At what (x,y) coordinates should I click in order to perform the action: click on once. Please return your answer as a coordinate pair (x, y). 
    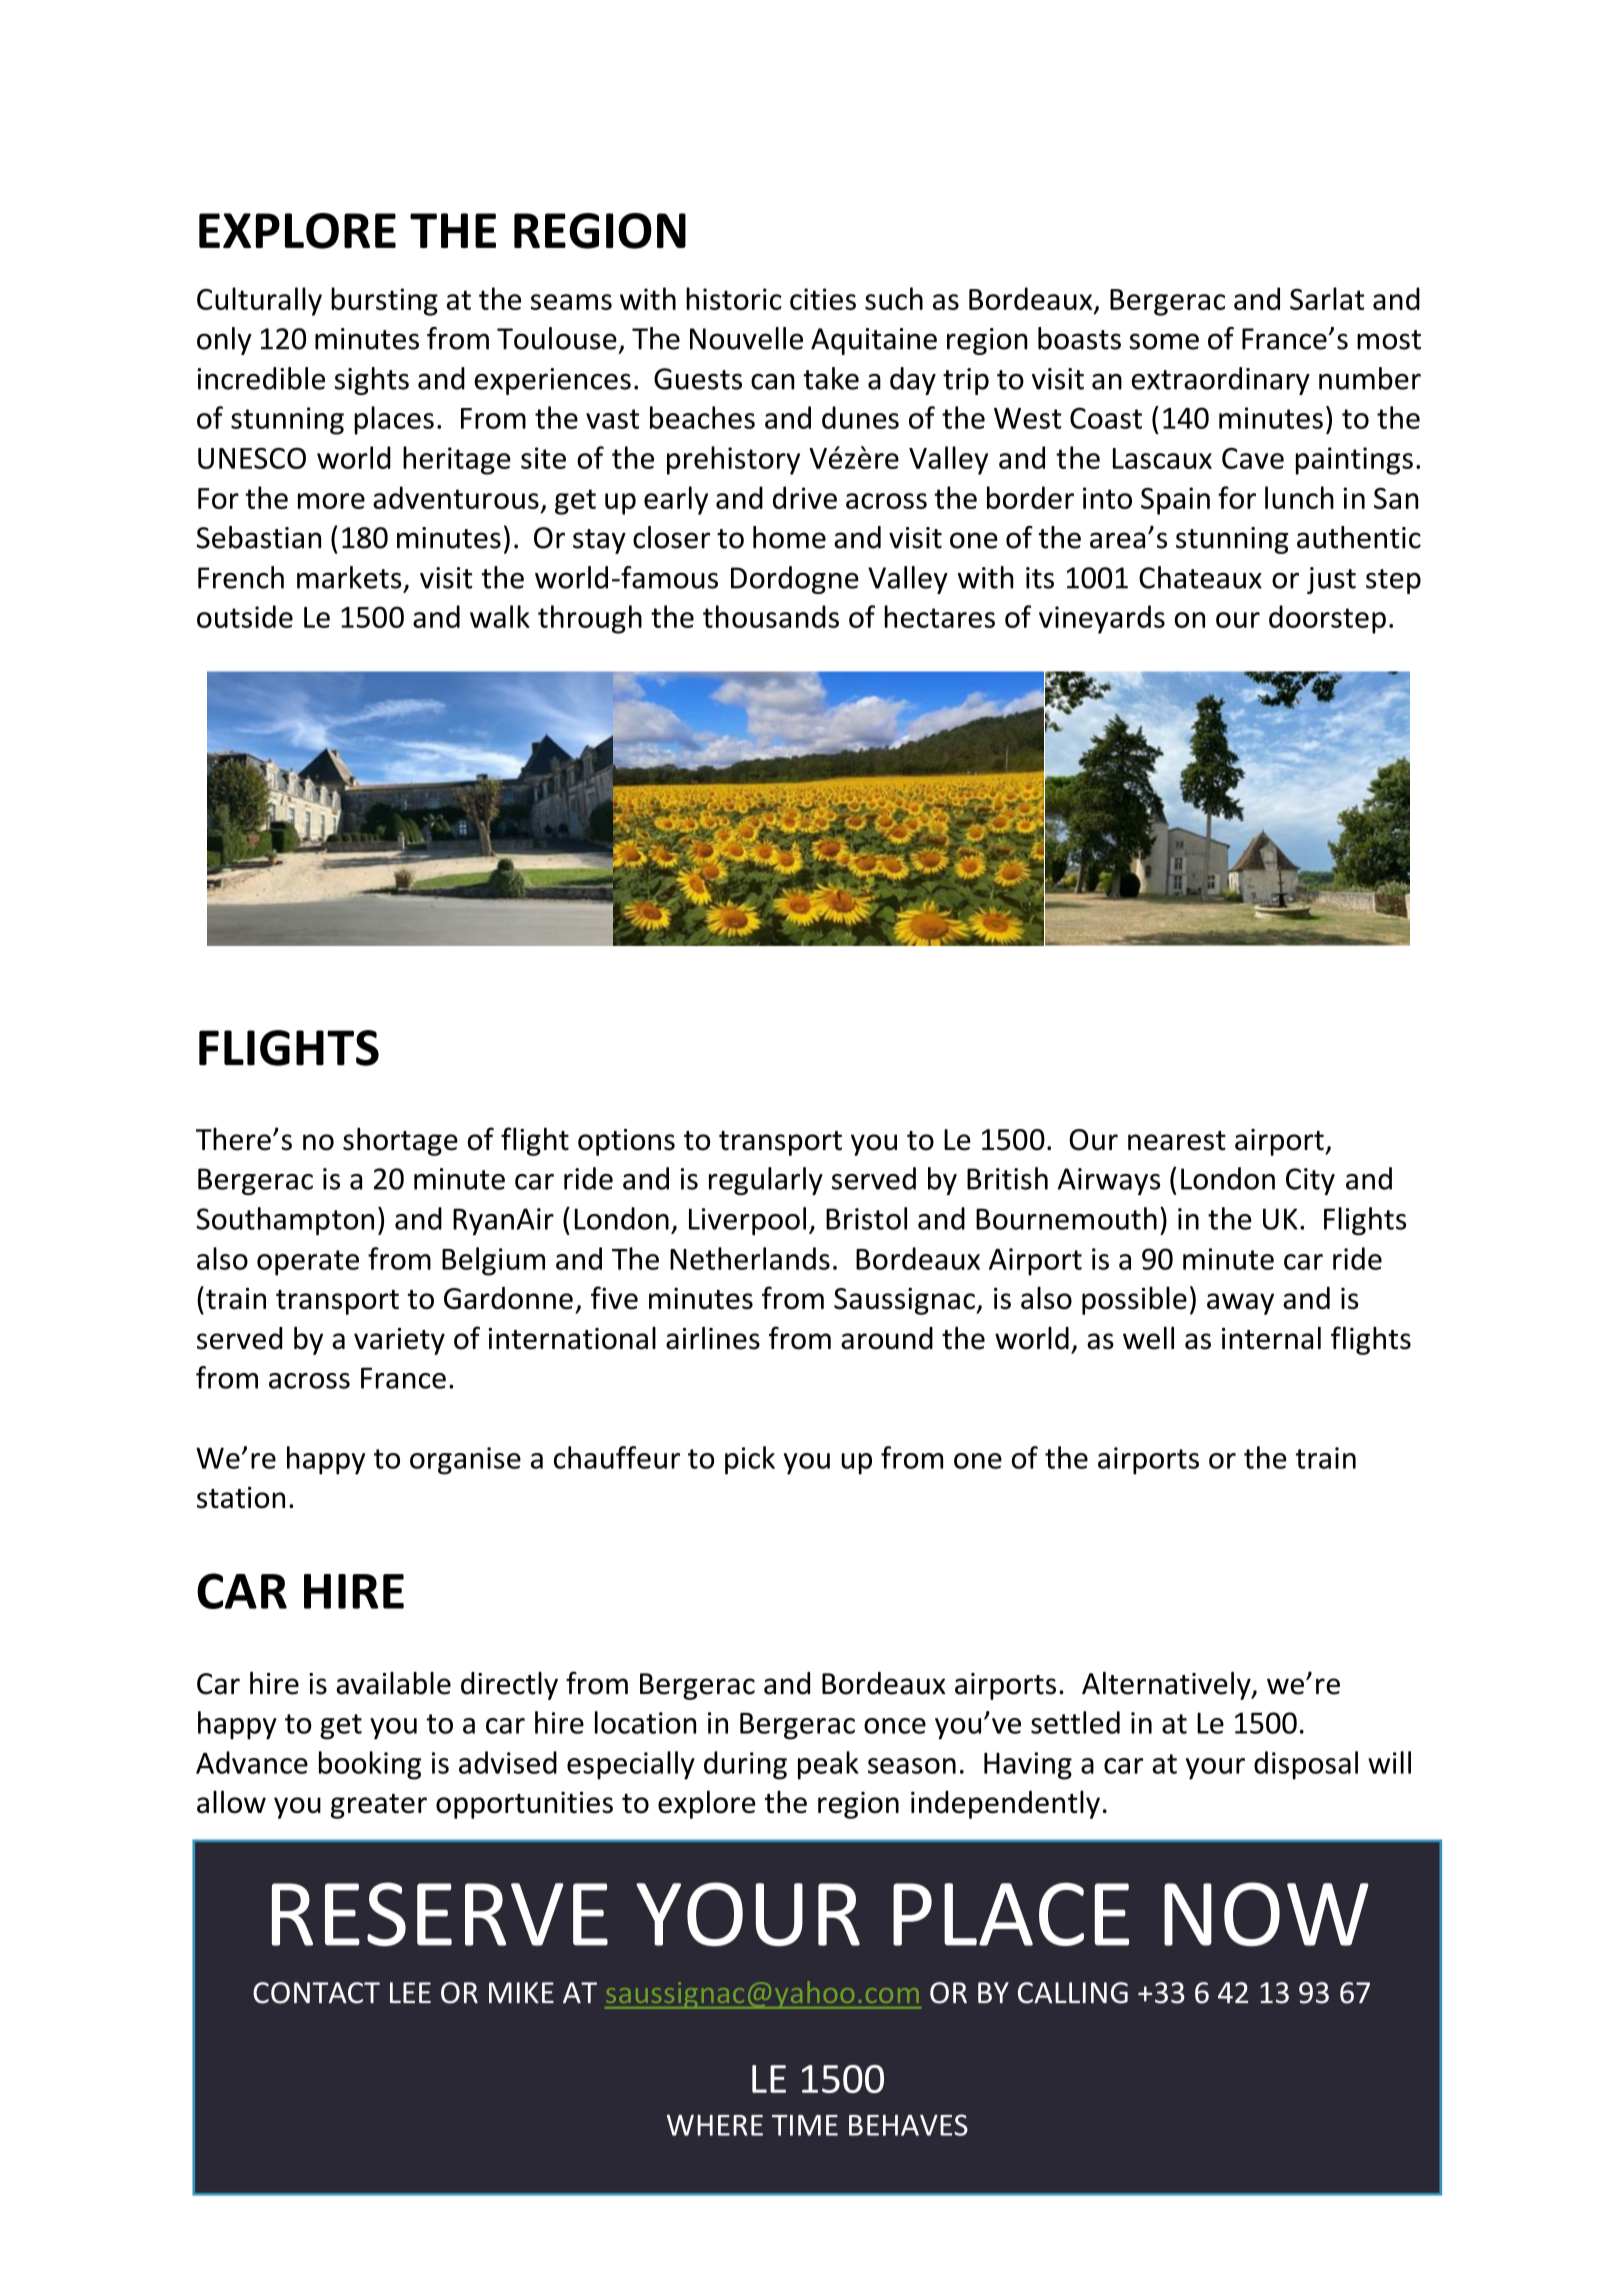
    Looking at the image, I should click on (895, 1726).
